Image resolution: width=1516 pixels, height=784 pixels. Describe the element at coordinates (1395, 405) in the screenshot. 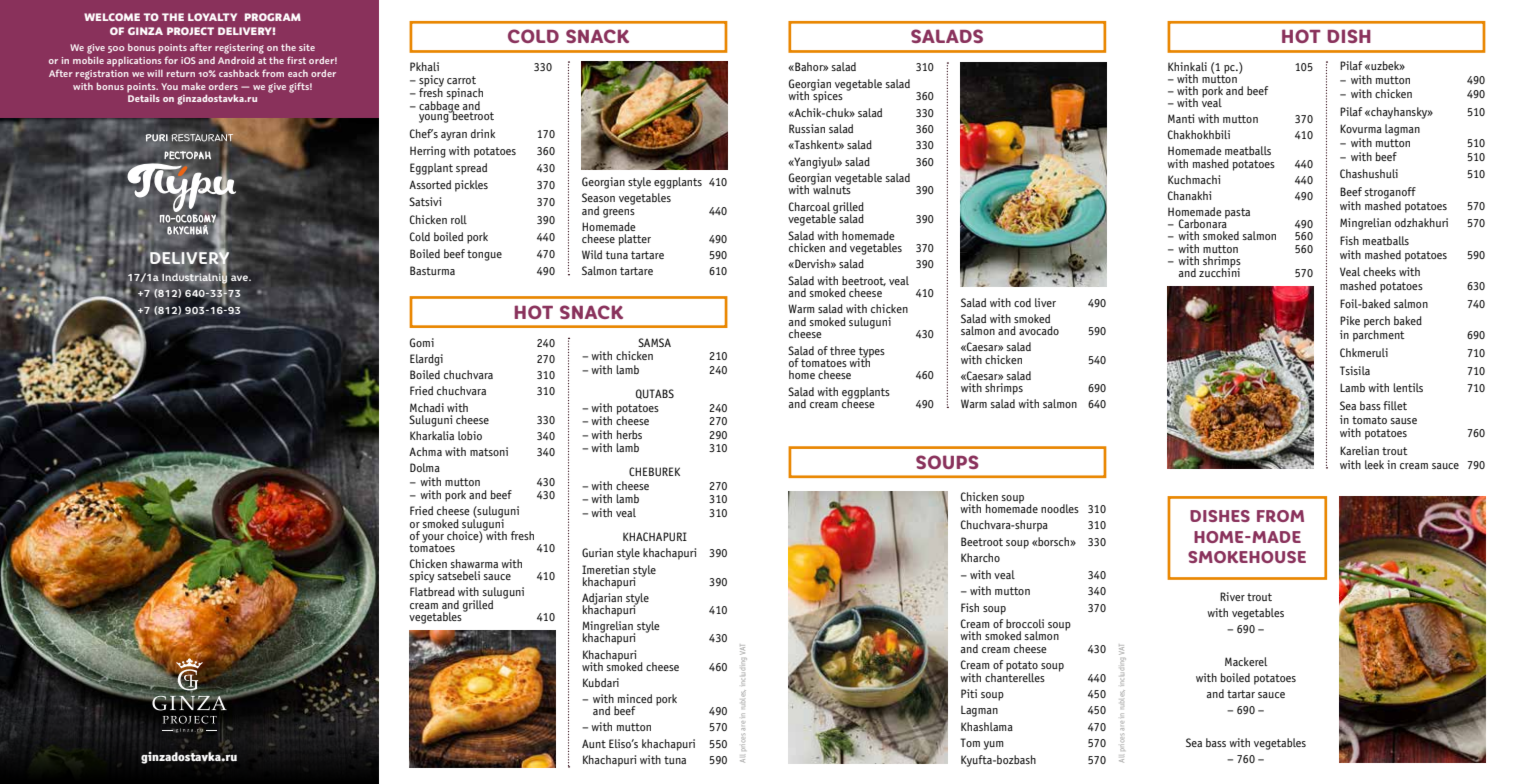

I see `fillet` at that location.
